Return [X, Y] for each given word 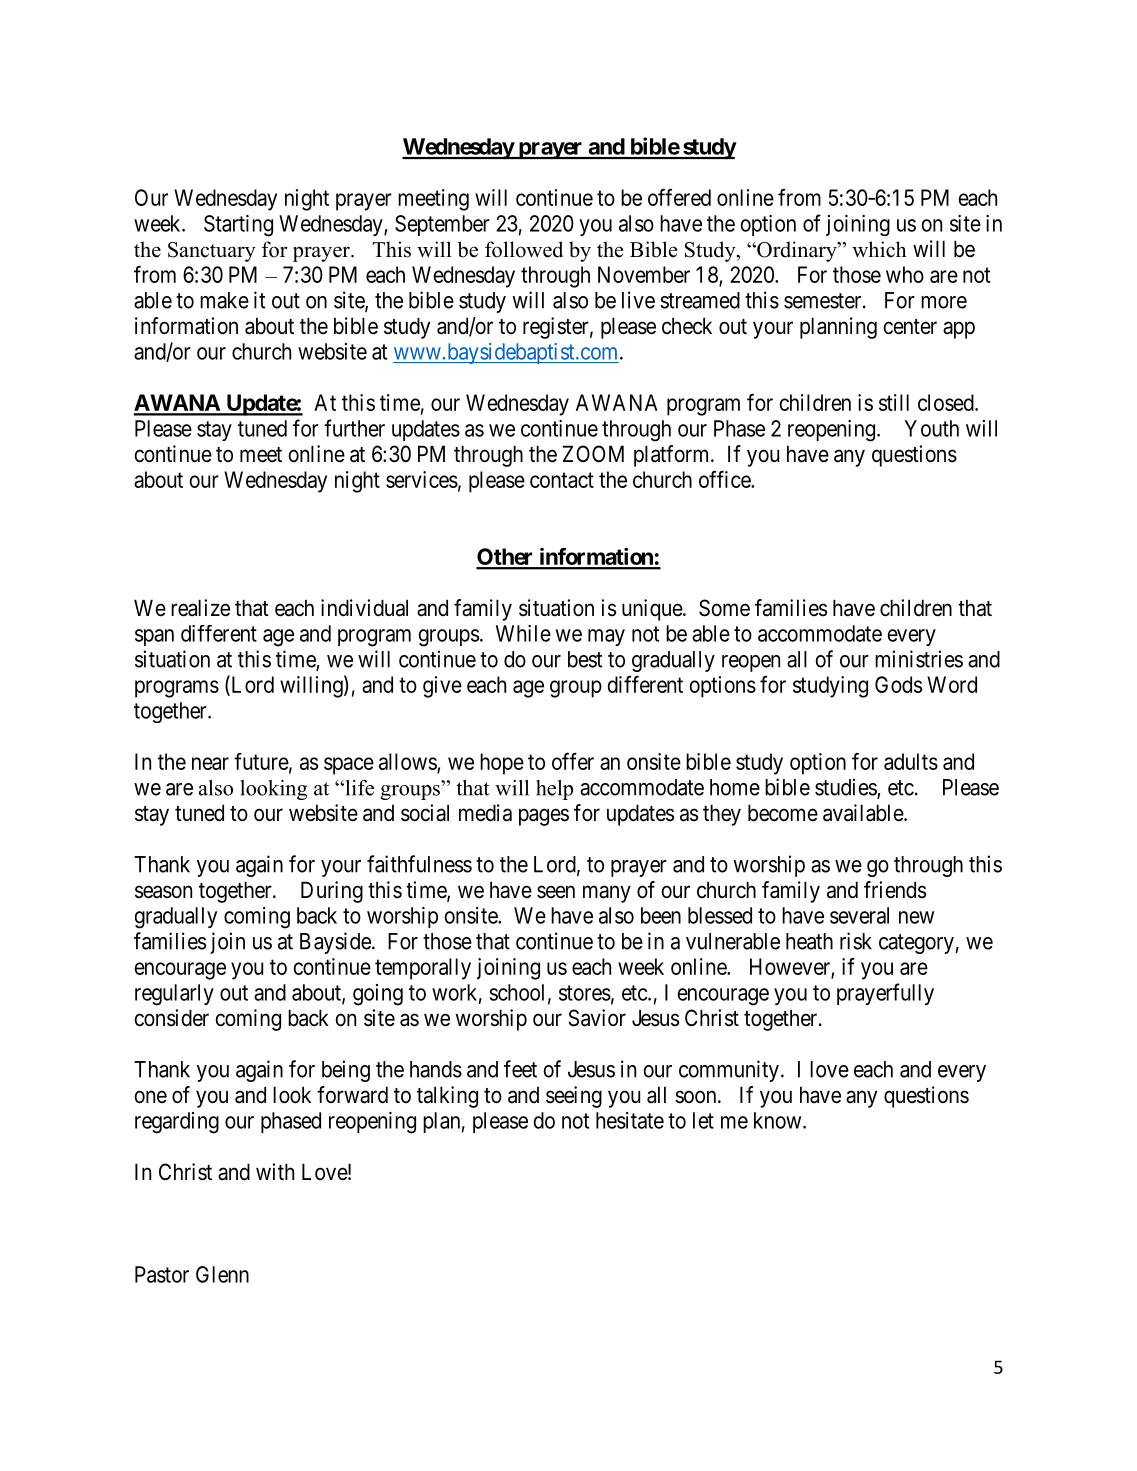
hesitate [630, 1120]
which [879, 249]
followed [524, 249]
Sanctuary [212, 252]
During [332, 892]
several [859, 915]
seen [556, 892]
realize [200, 608]
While [523, 633]
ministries [919, 659]
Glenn [222, 1274]
